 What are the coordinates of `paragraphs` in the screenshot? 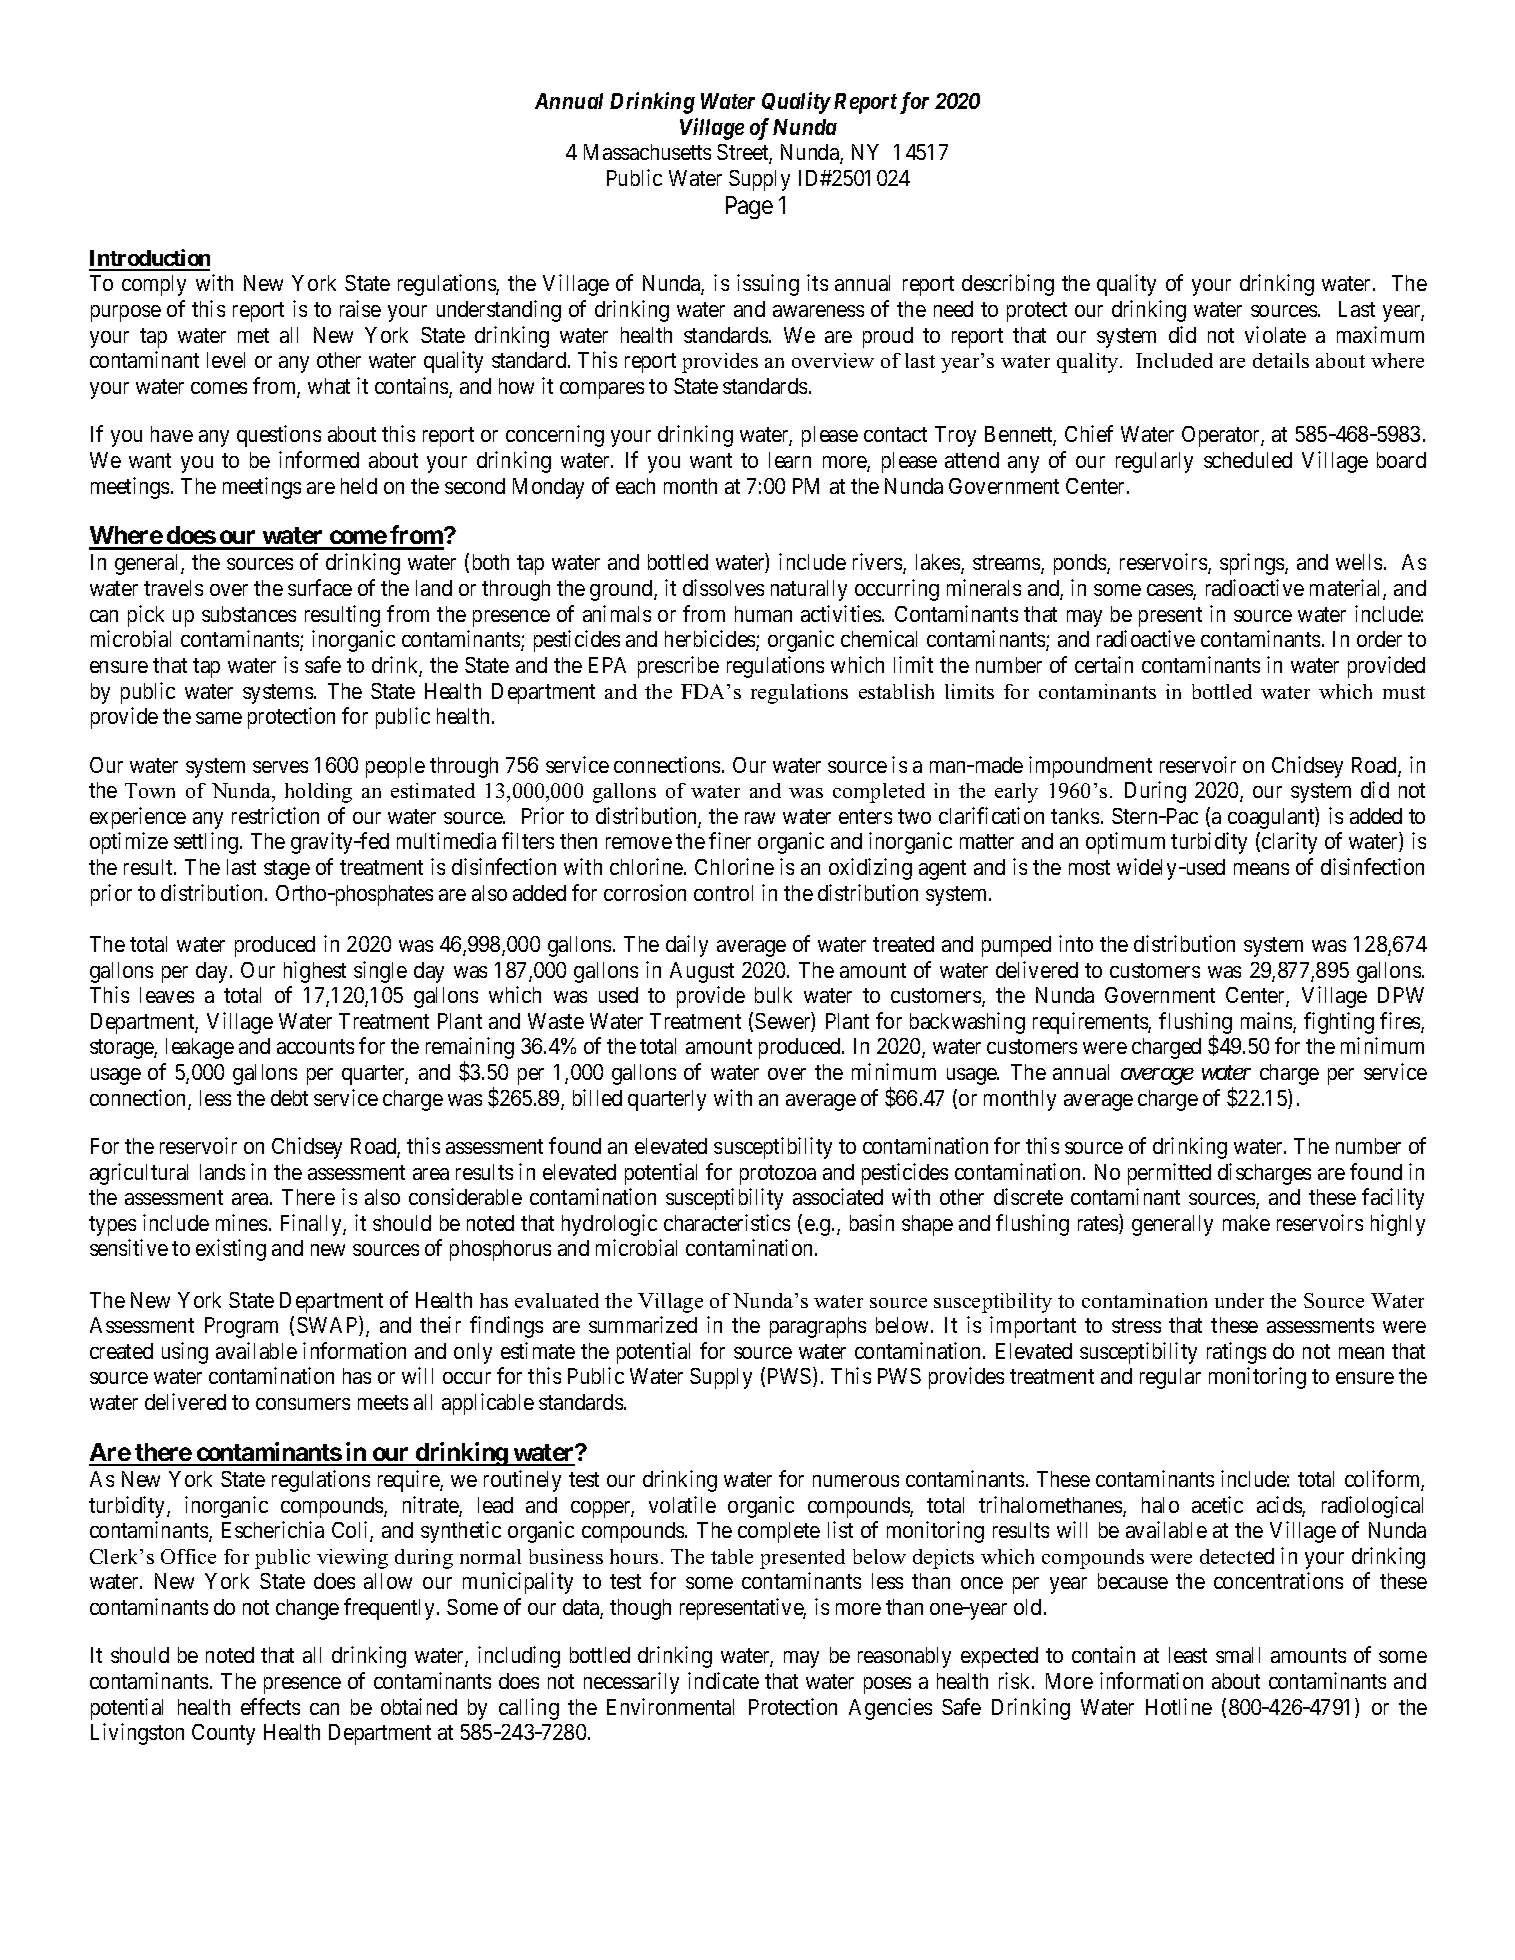 It's located at (818, 1327).
